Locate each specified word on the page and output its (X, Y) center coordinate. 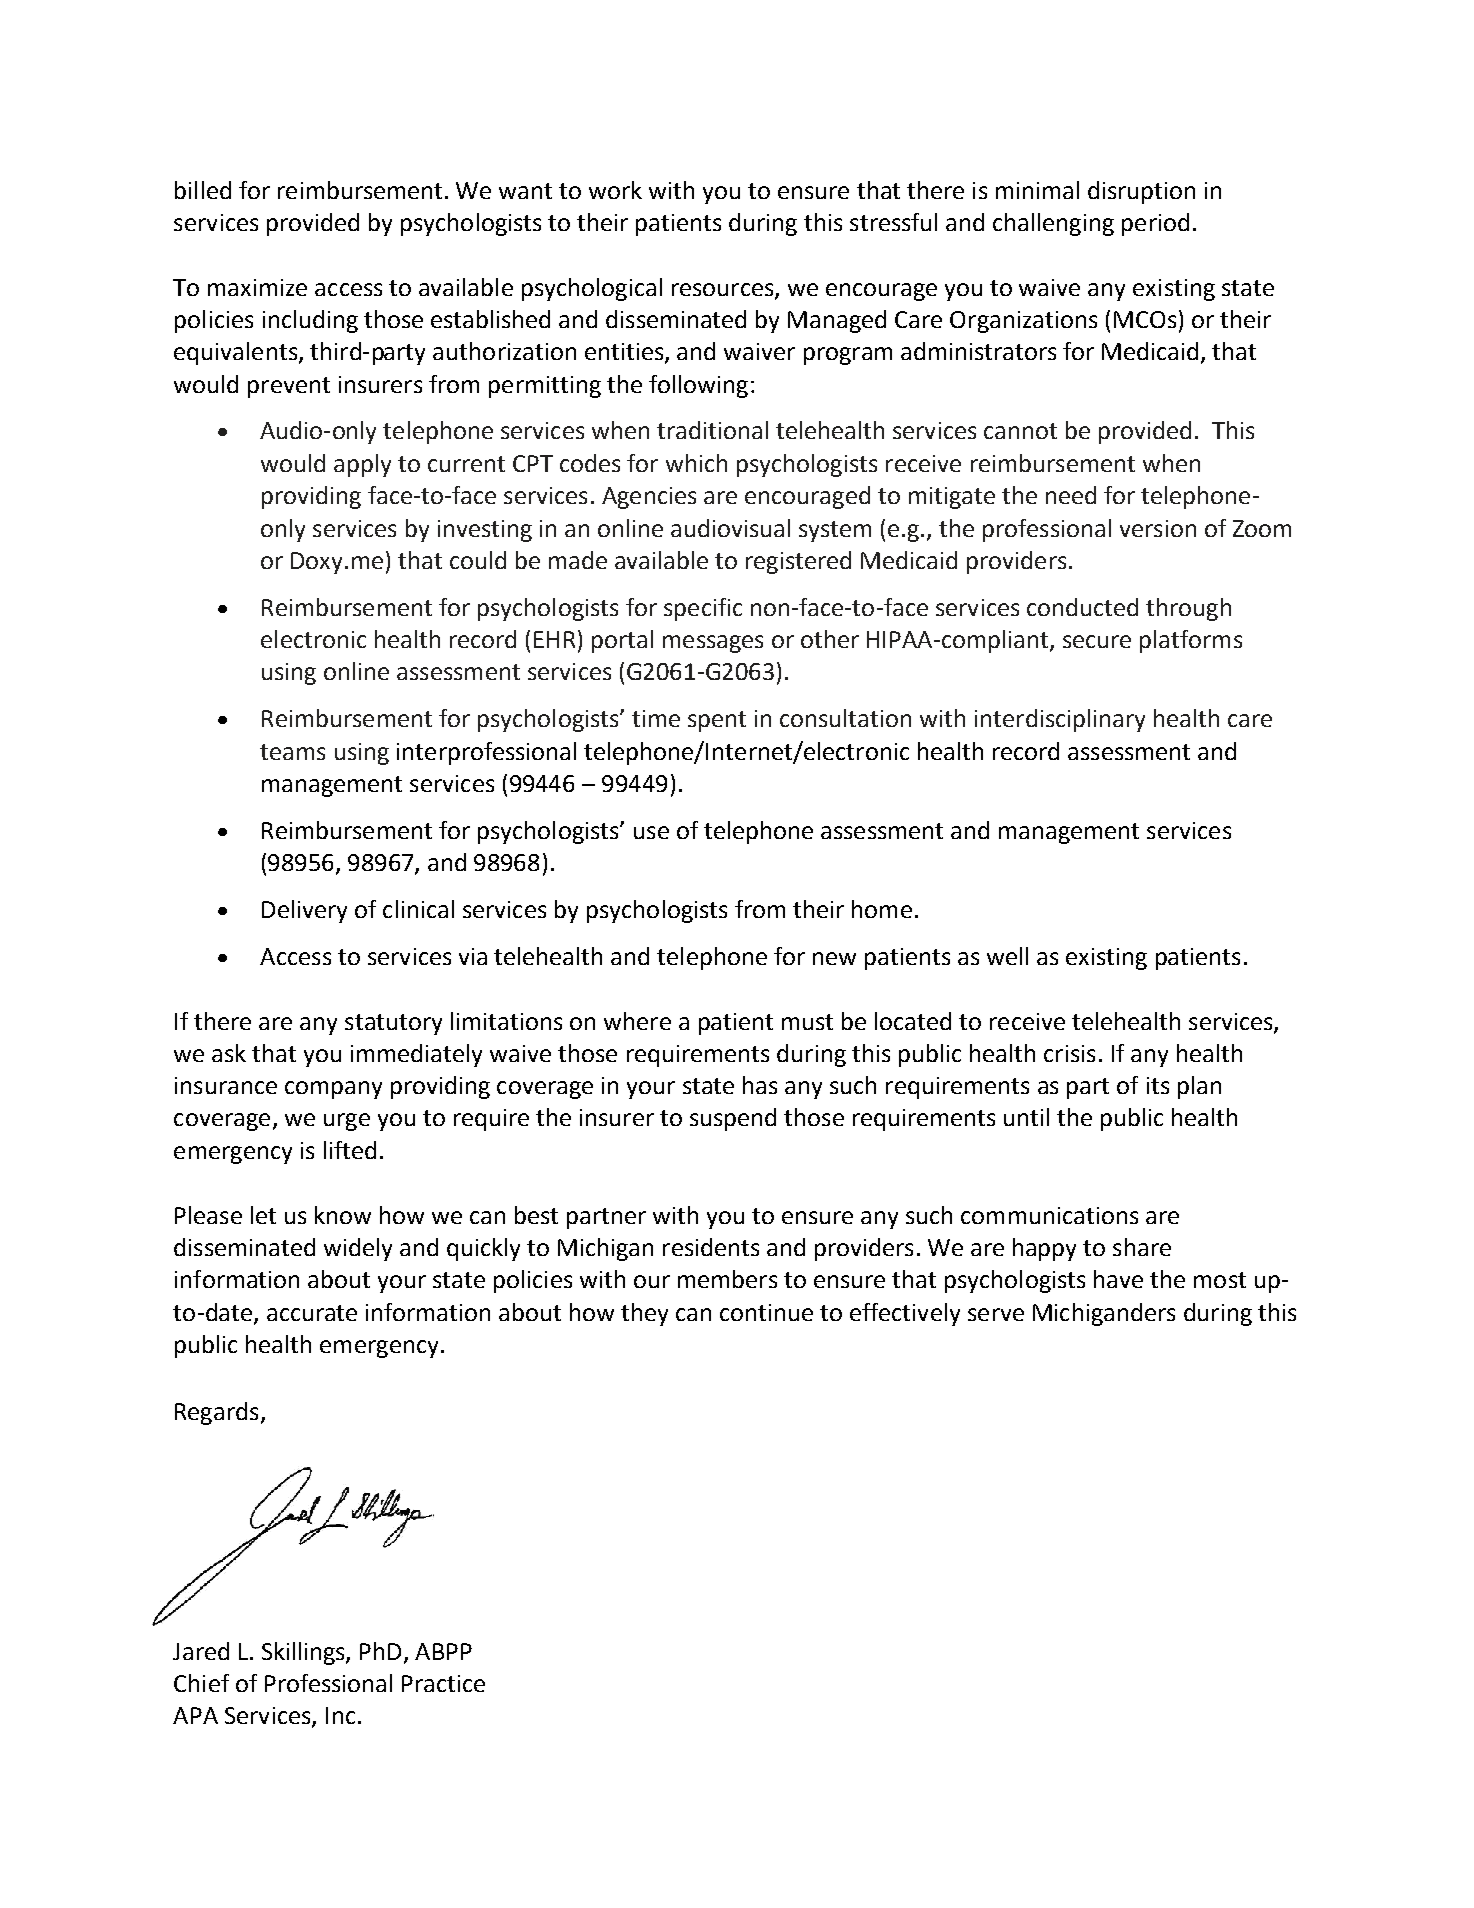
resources (724, 290)
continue (766, 1312)
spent (717, 721)
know (343, 1215)
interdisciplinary (1060, 720)
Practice (443, 1683)
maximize (257, 287)
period (1155, 224)
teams (292, 752)
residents (711, 1247)
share (1142, 1247)
